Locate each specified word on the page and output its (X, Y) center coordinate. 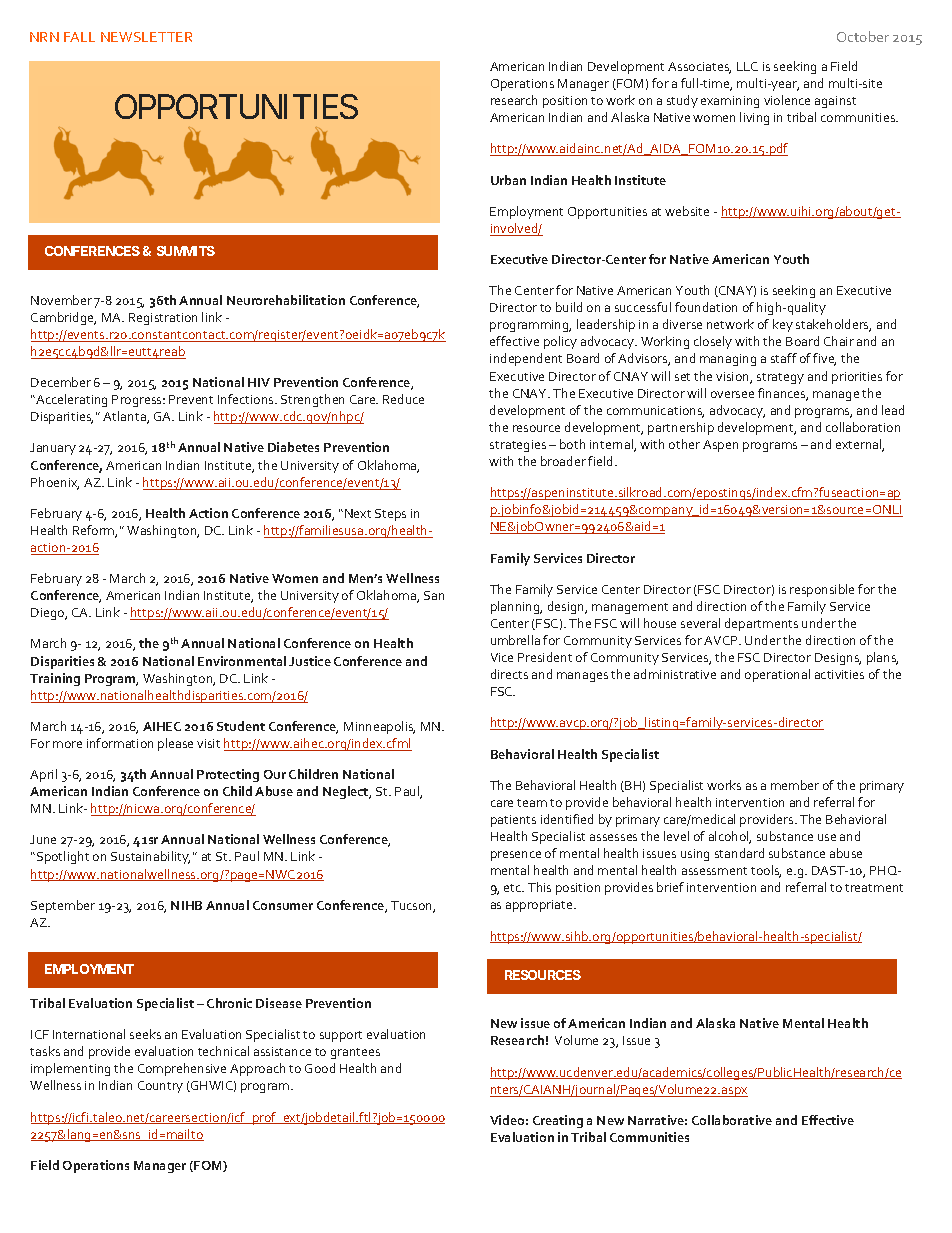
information (120, 743)
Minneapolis (379, 727)
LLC (747, 66)
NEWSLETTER (146, 37)
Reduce (403, 399)
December (61, 382)
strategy (780, 378)
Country (160, 1087)
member (795, 785)
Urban (508, 180)
